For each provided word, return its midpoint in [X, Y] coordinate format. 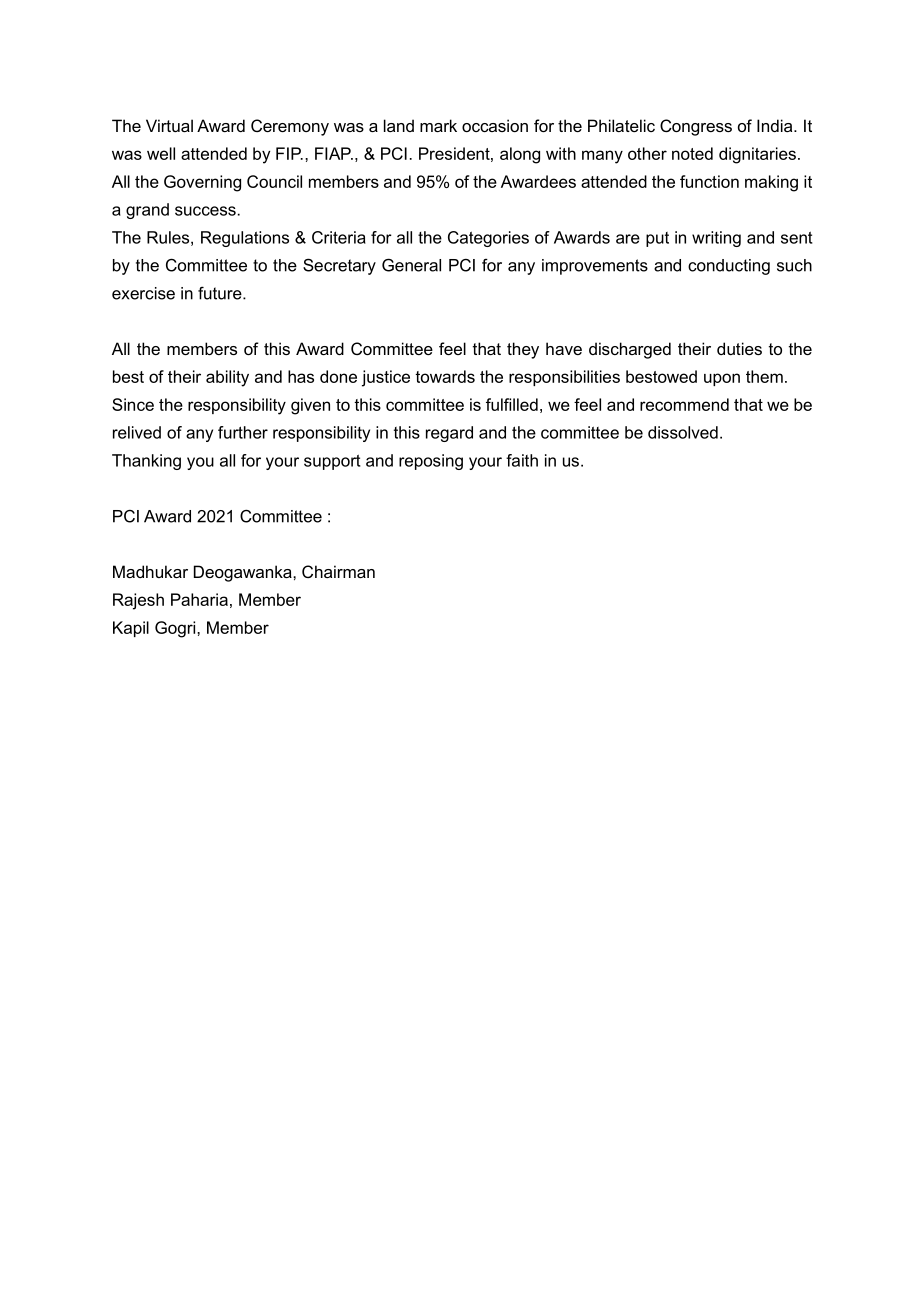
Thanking [146, 462]
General [411, 265]
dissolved [683, 432]
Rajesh [138, 601]
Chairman [338, 571]
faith [522, 460]
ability [227, 378]
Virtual [169, 125]
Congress [696, 127]
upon [722, 379]
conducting [729, 267]
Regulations [245, 239]
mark [438, 125]
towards [445, 376]
